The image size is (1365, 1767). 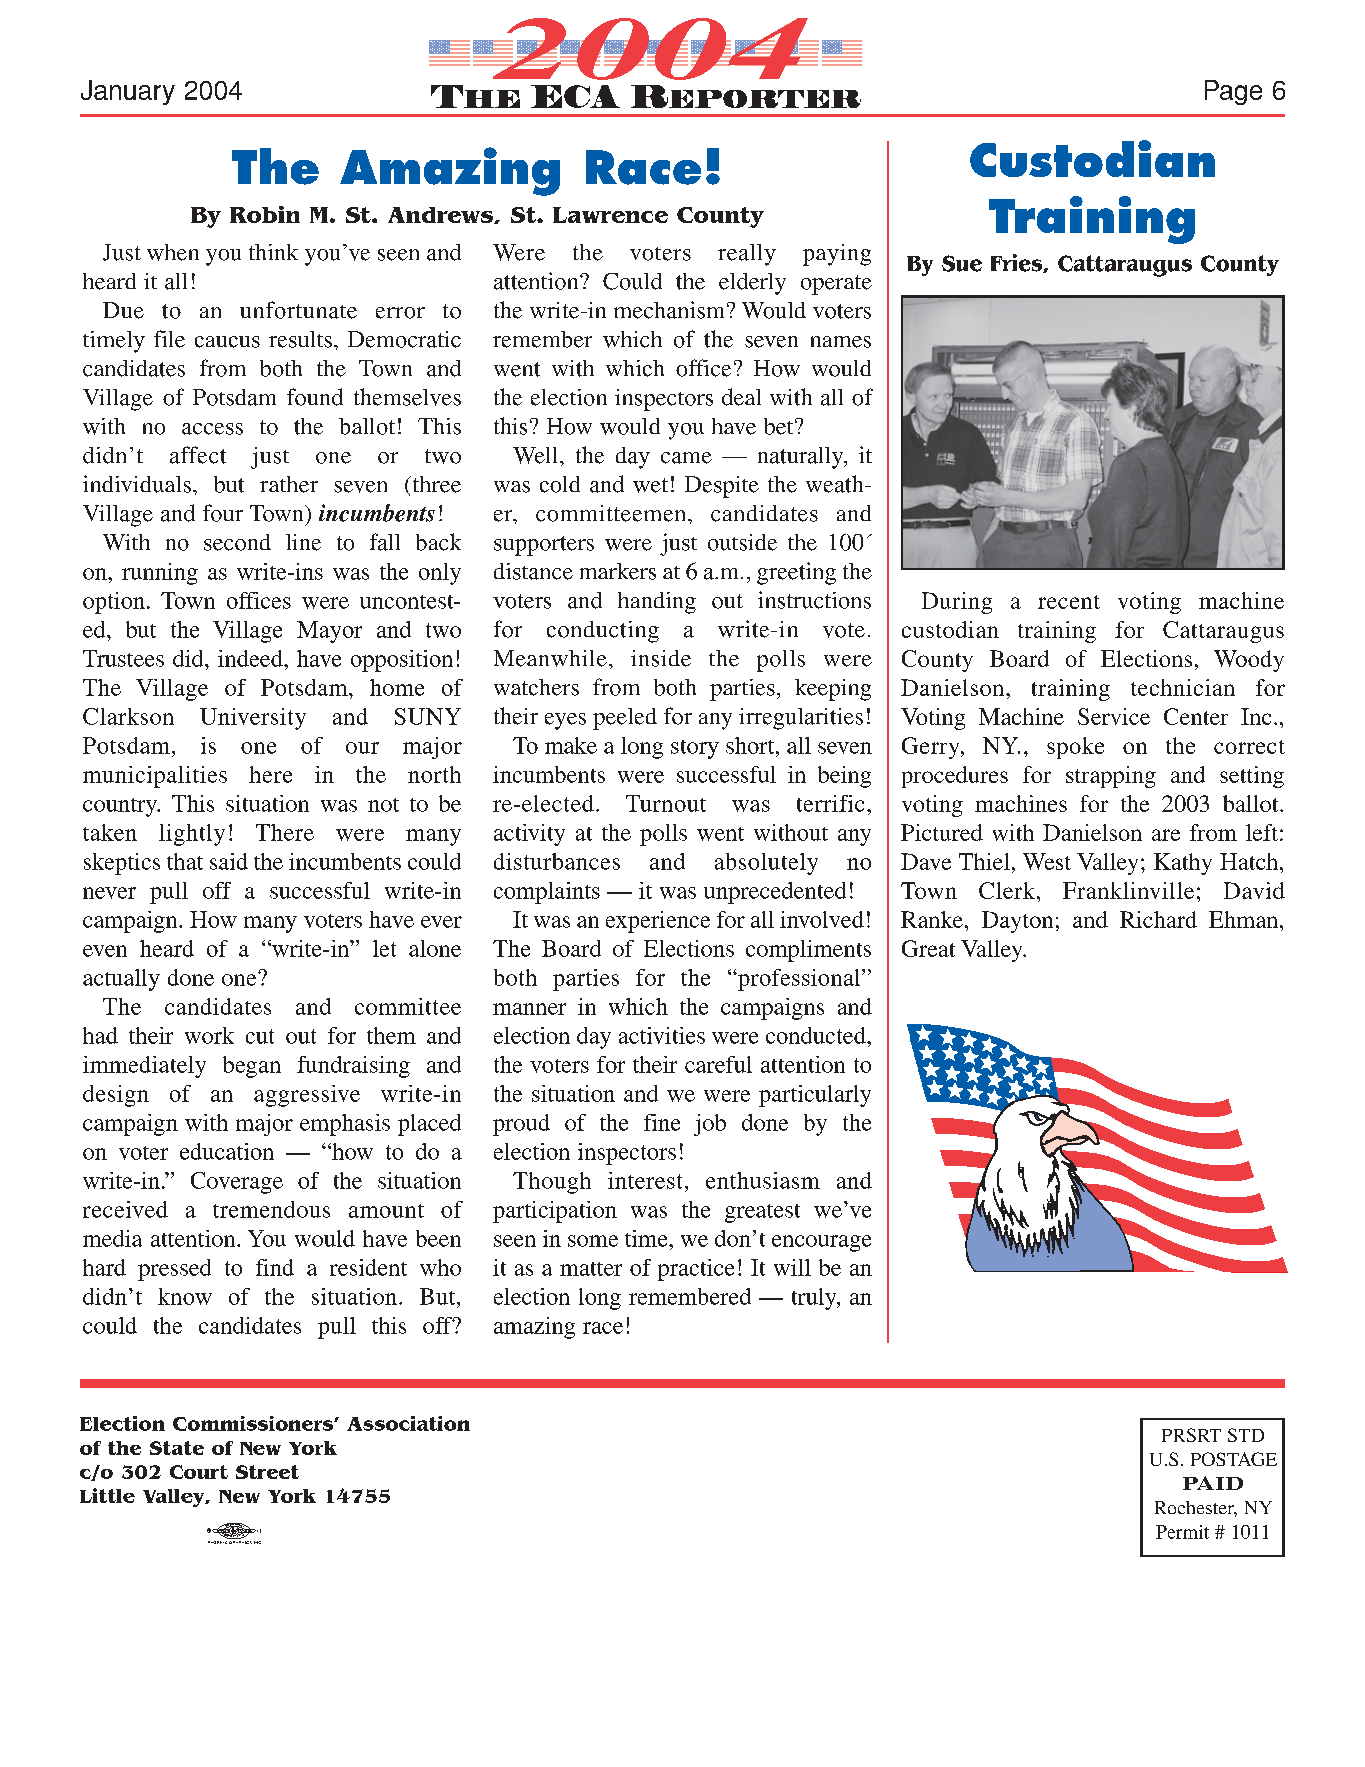 I want to click on second, so click(x=237, y=542).
